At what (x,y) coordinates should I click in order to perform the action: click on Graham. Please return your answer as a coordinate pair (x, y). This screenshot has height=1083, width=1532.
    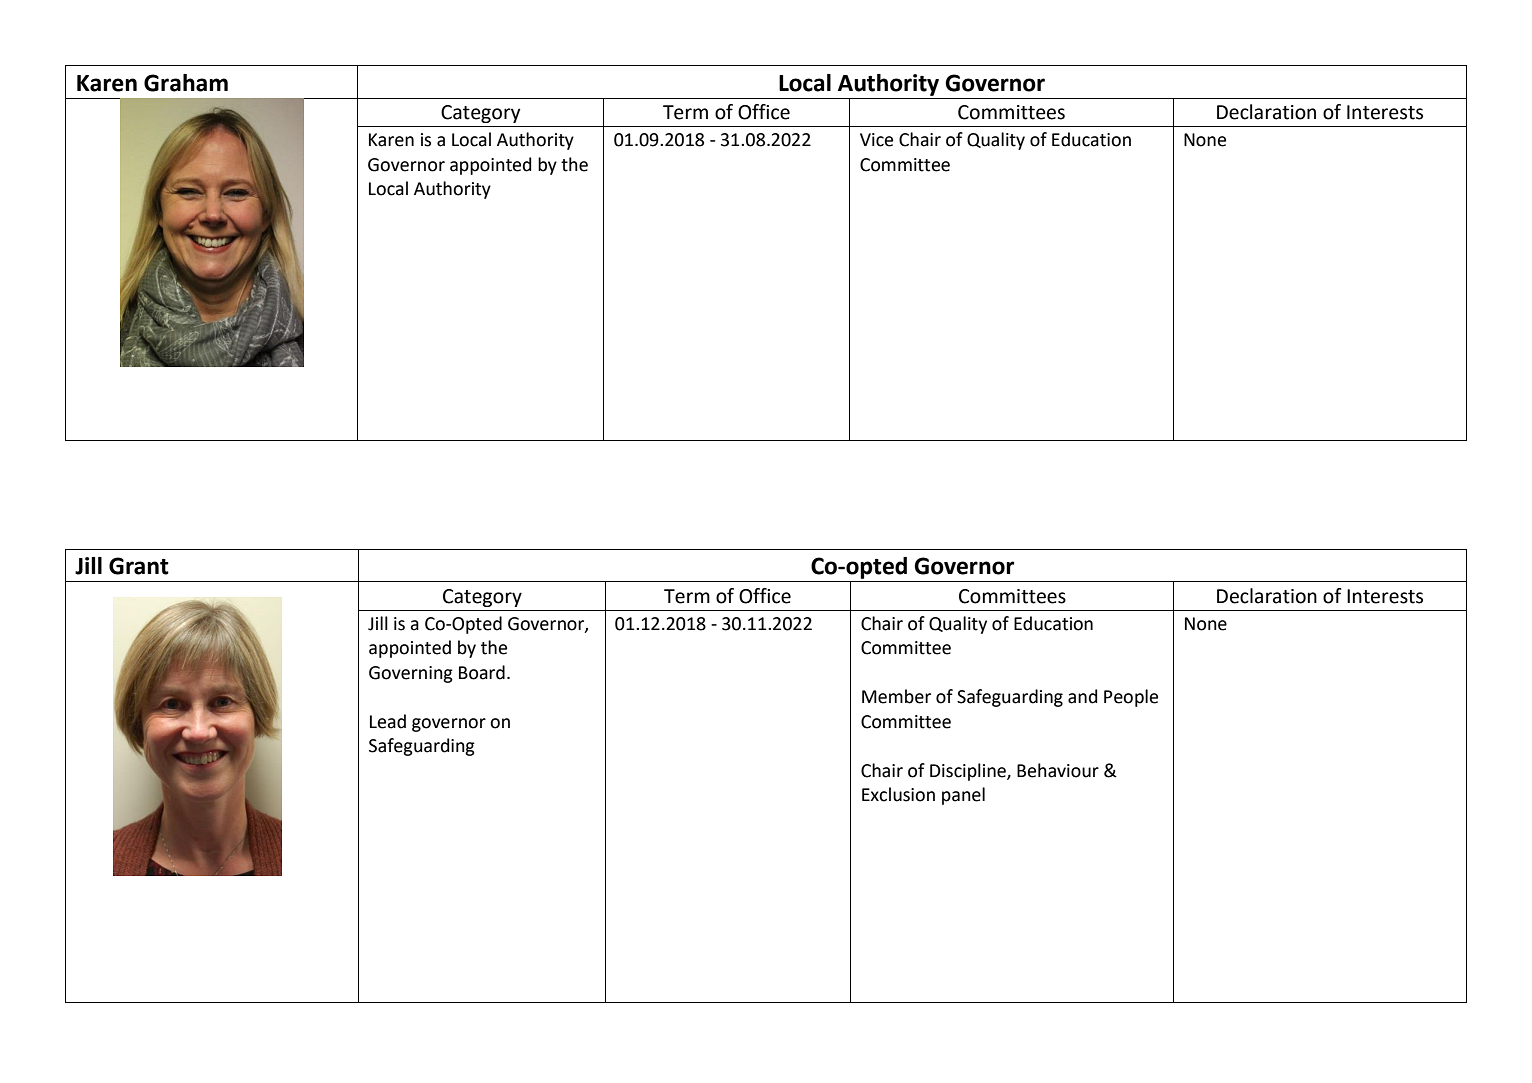
    Looking at the image, I should click on (186, 83).
